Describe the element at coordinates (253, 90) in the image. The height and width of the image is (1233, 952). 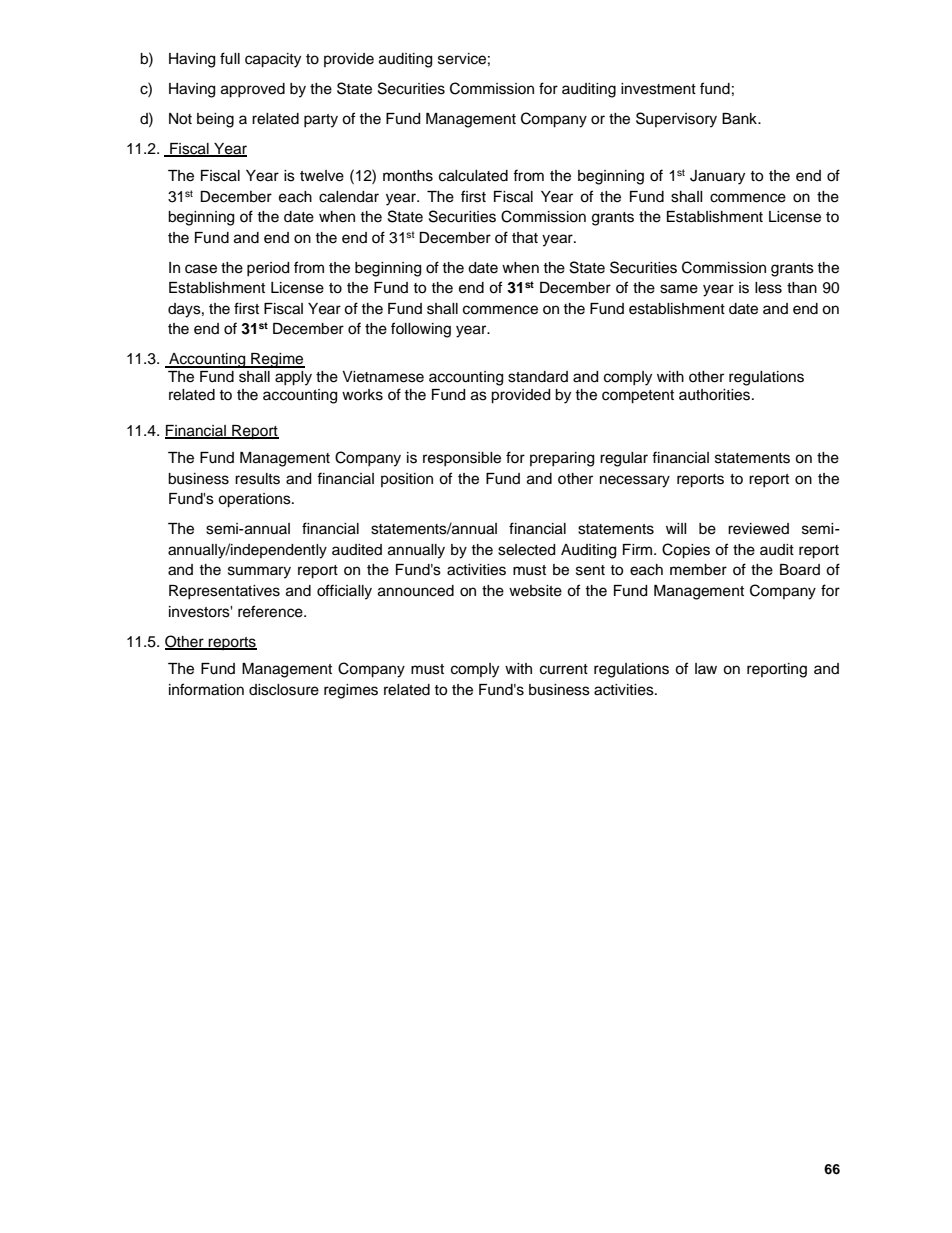
I see `approved` at that location.
